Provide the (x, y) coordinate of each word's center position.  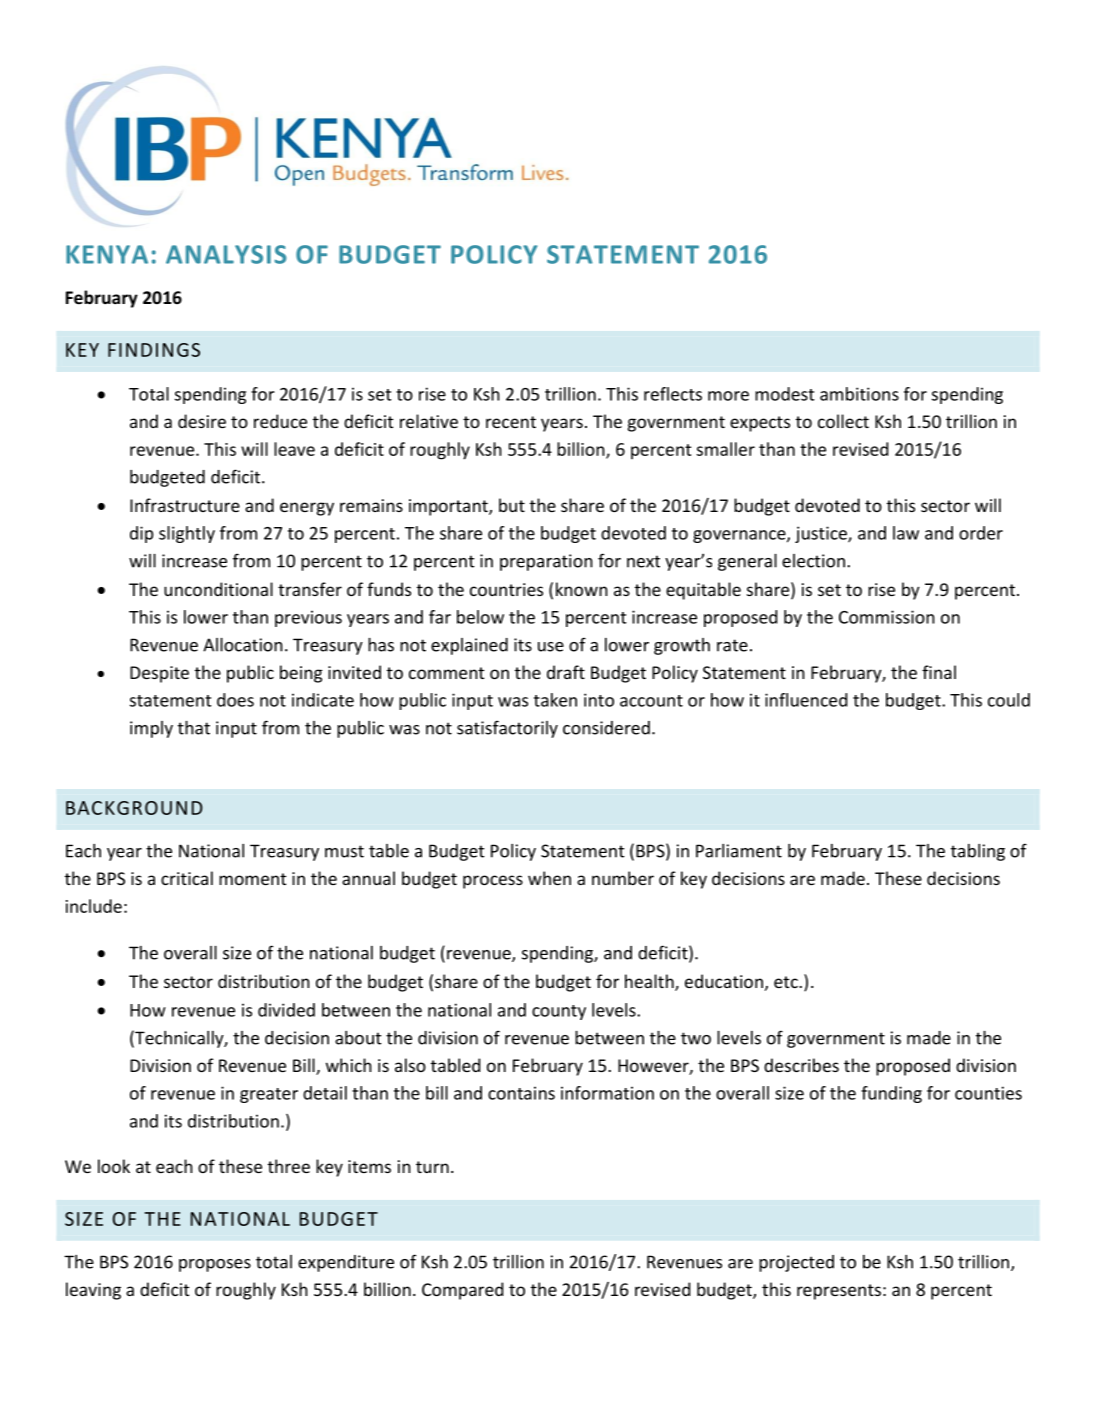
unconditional (218, 589)
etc (787, 982)
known (582, 589)
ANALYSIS (226, 254)
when (549, 878)
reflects (673, 394)
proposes (215, 1265)
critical (187, 878)
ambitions (859, 394)
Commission (887, 617)
